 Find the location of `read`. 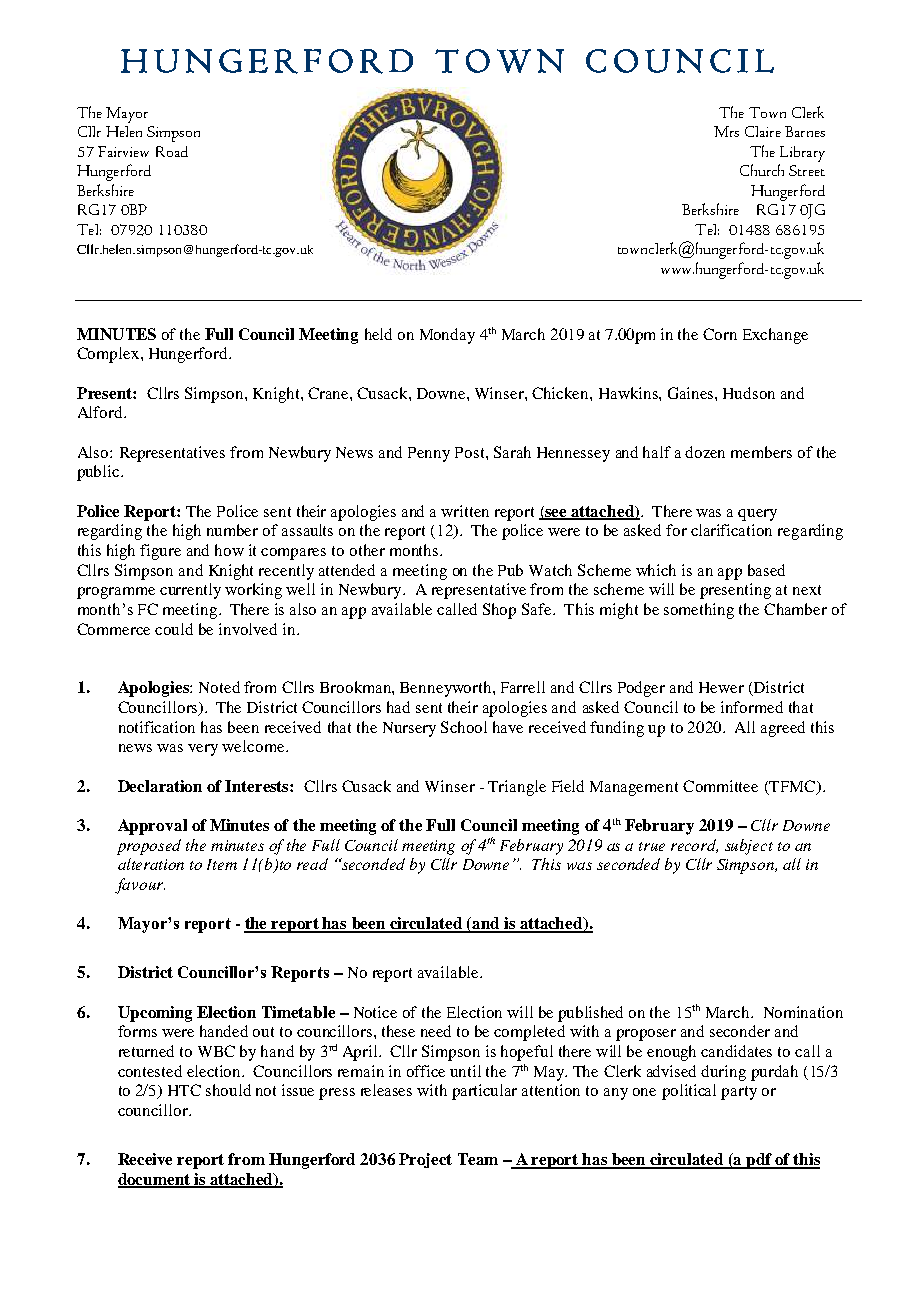

read is located at coordinates (312, 864).
